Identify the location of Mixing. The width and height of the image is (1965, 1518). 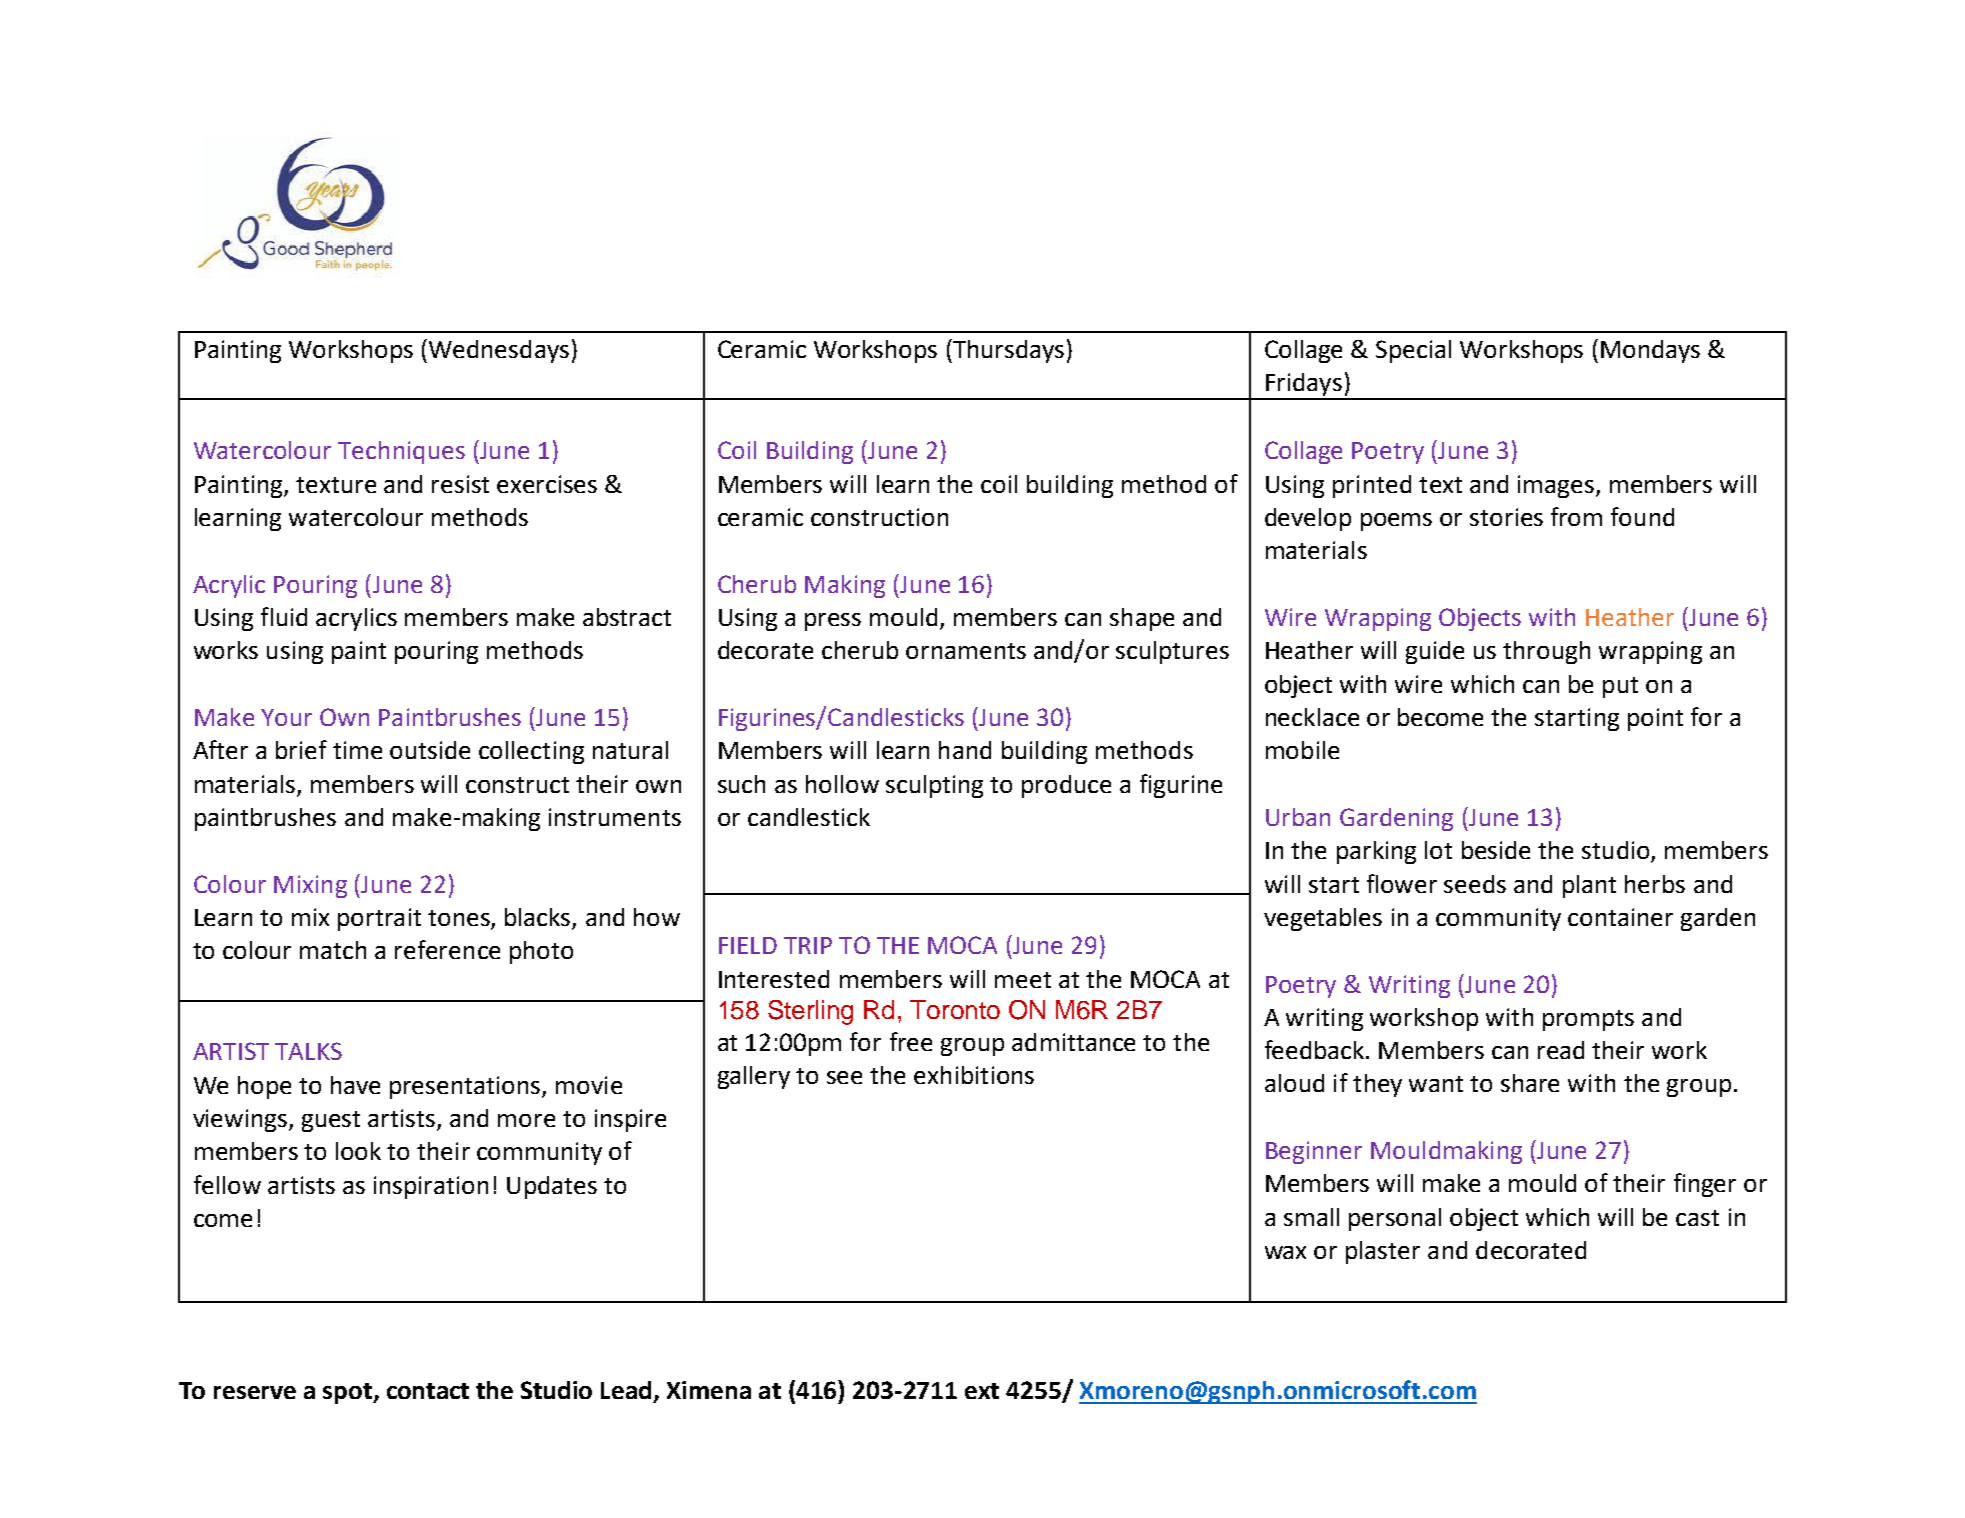
(310, 886).
